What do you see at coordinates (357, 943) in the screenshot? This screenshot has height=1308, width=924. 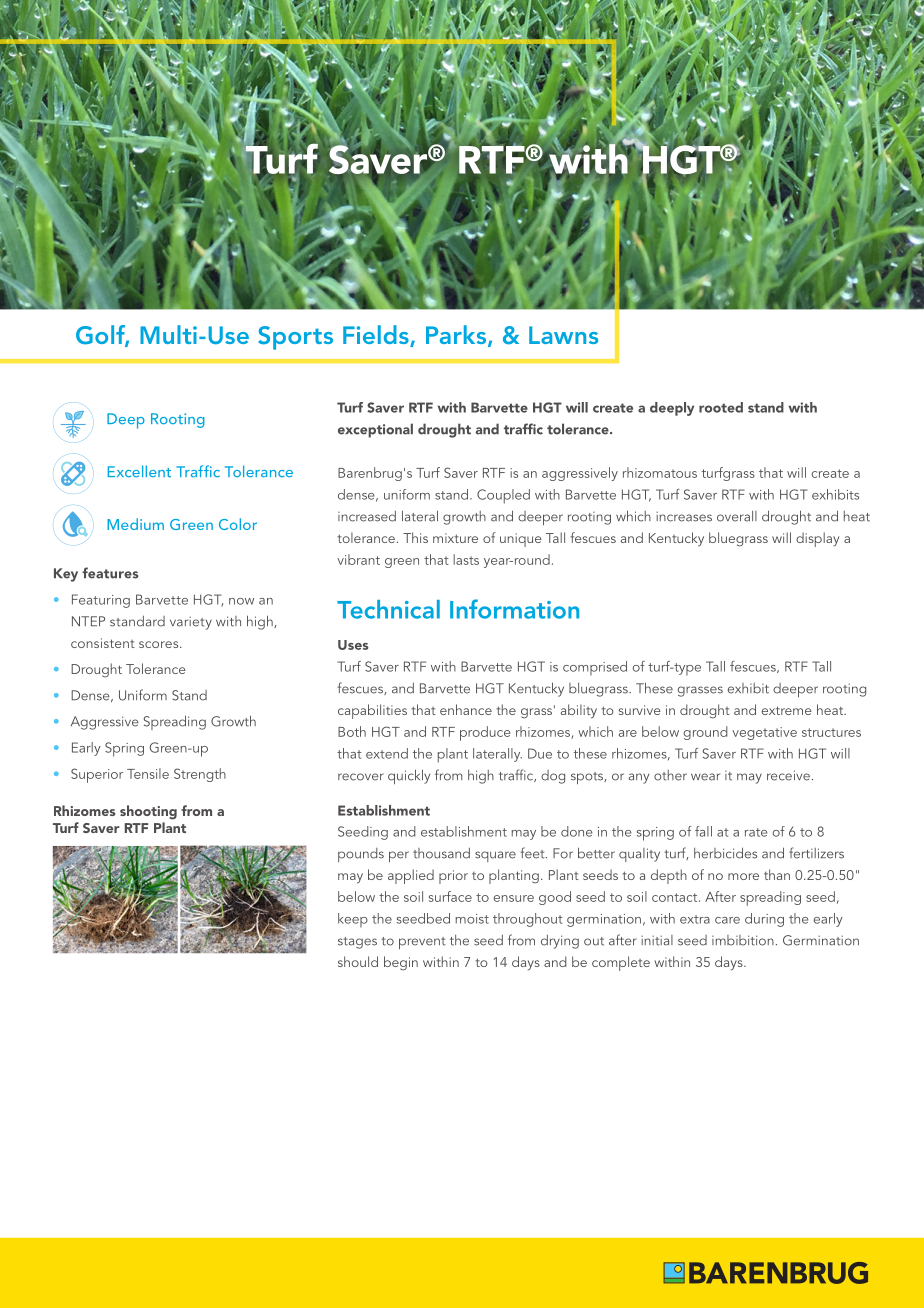 I see `stages` at bounding box center [357, 943].
